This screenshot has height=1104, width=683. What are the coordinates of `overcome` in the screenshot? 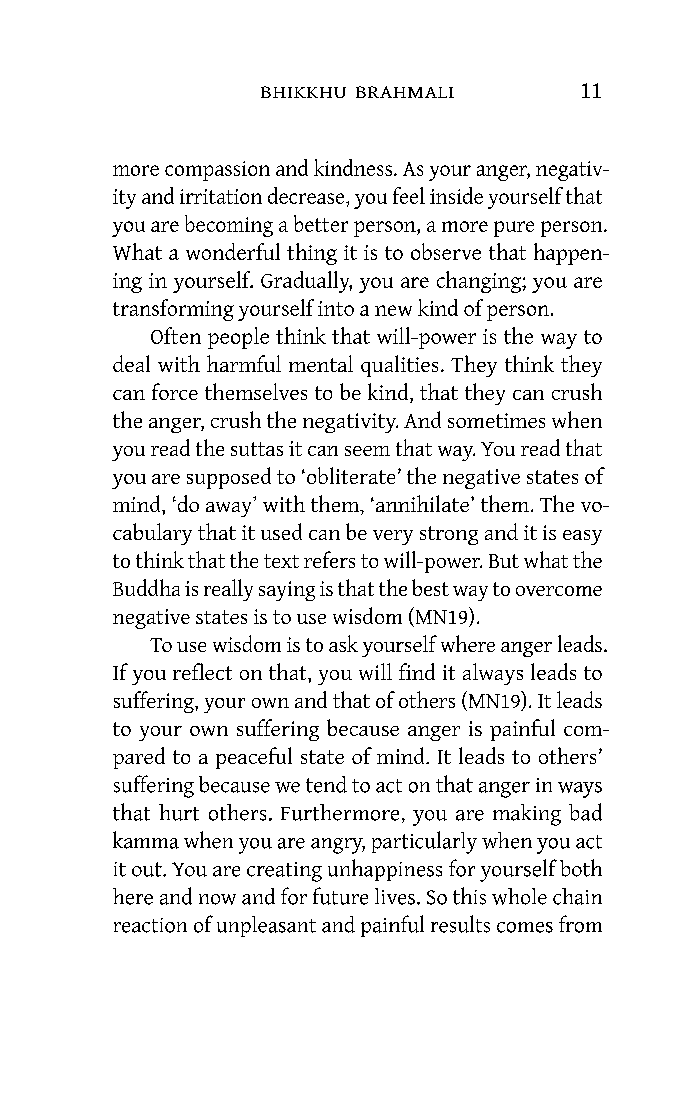 It's located at (559, 591).
